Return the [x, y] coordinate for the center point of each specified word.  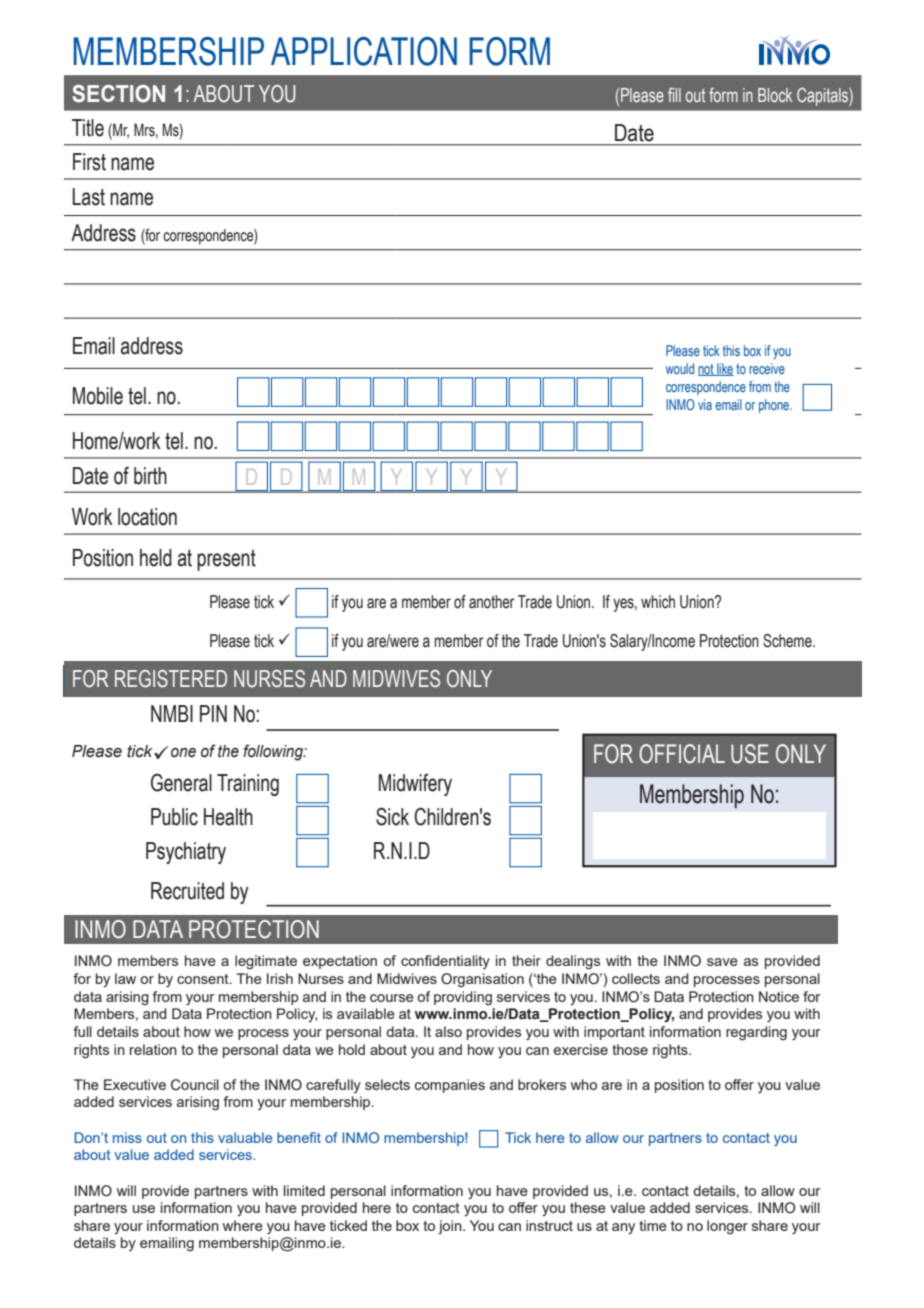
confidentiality [445, 962]
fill [674, 94]
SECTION [118, 94]
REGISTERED [171, 679]
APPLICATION [364, 51]
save [722, 962]
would [680, 368]
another [492, 602]
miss [127, 1137]
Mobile [98, 396]
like [724, 369]
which [658, 602]
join [451, 1227]
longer [727, 1227]
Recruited [187, 891]
